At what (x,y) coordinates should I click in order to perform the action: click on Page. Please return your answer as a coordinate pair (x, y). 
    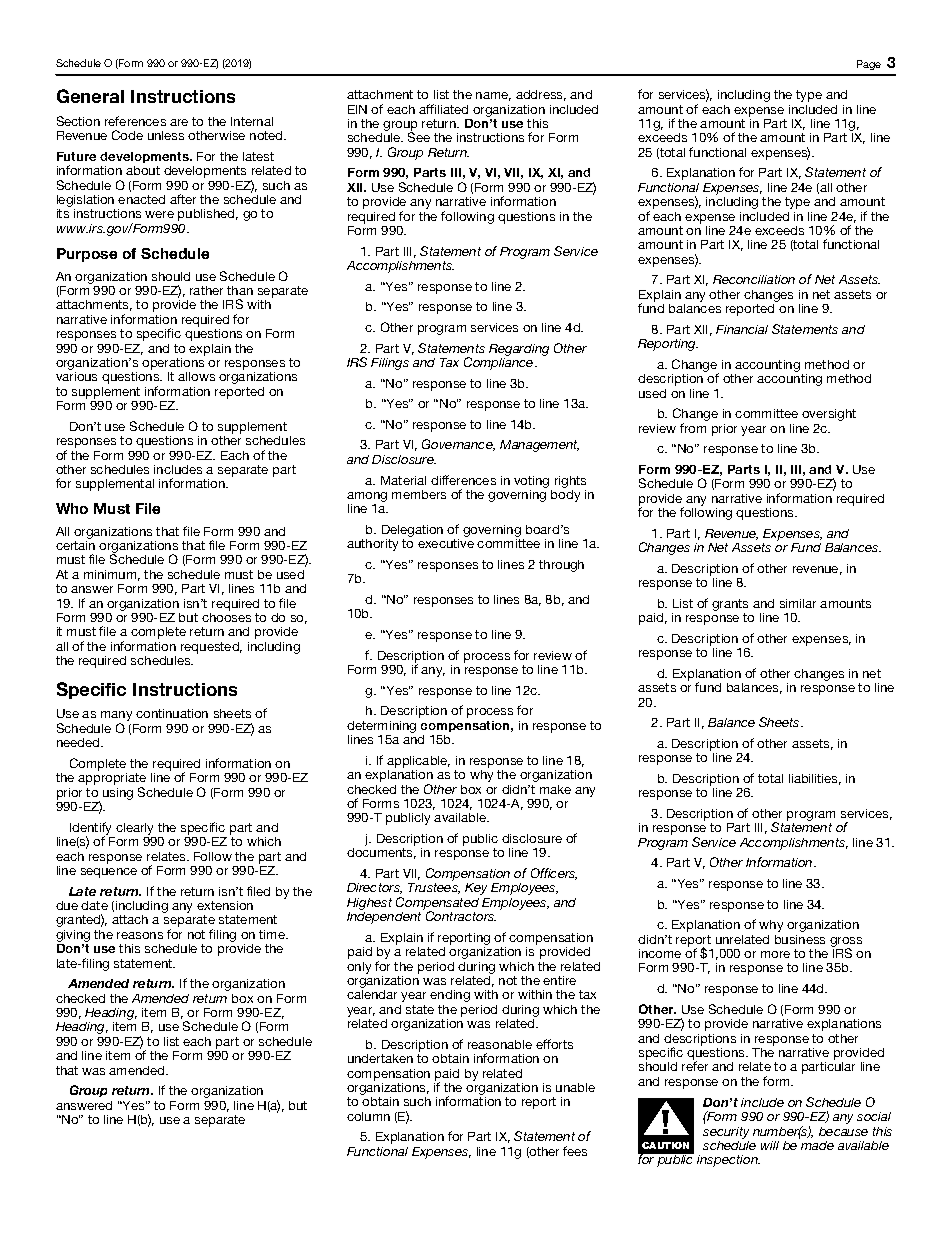
    Looking at the image, I should click on (869, 65).
